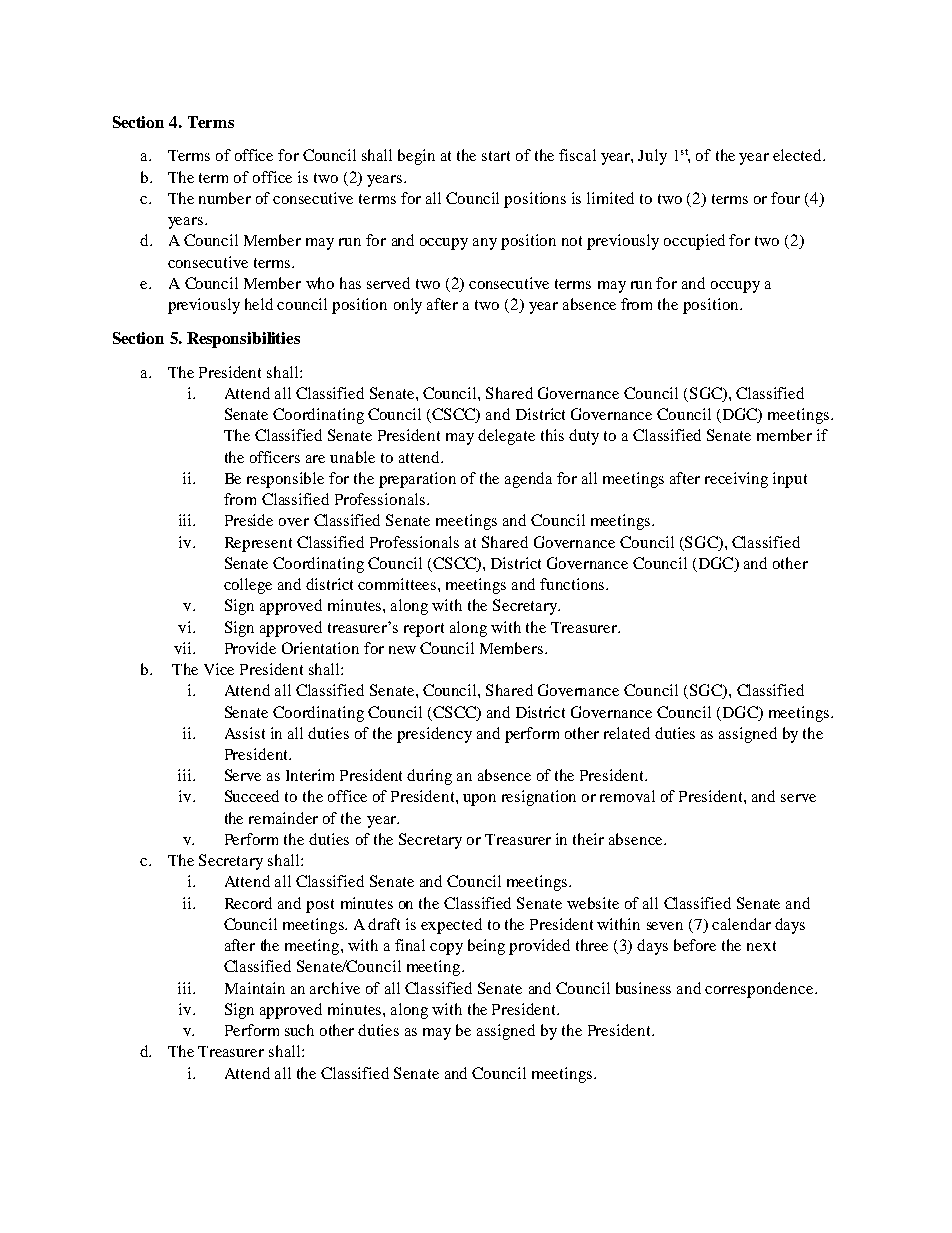 The height and width of the screenshot is (1233, 952). What do you see at coordinates (694, 242) in the screenshot?
I see `occupied` at bounding box center [694, 242].
